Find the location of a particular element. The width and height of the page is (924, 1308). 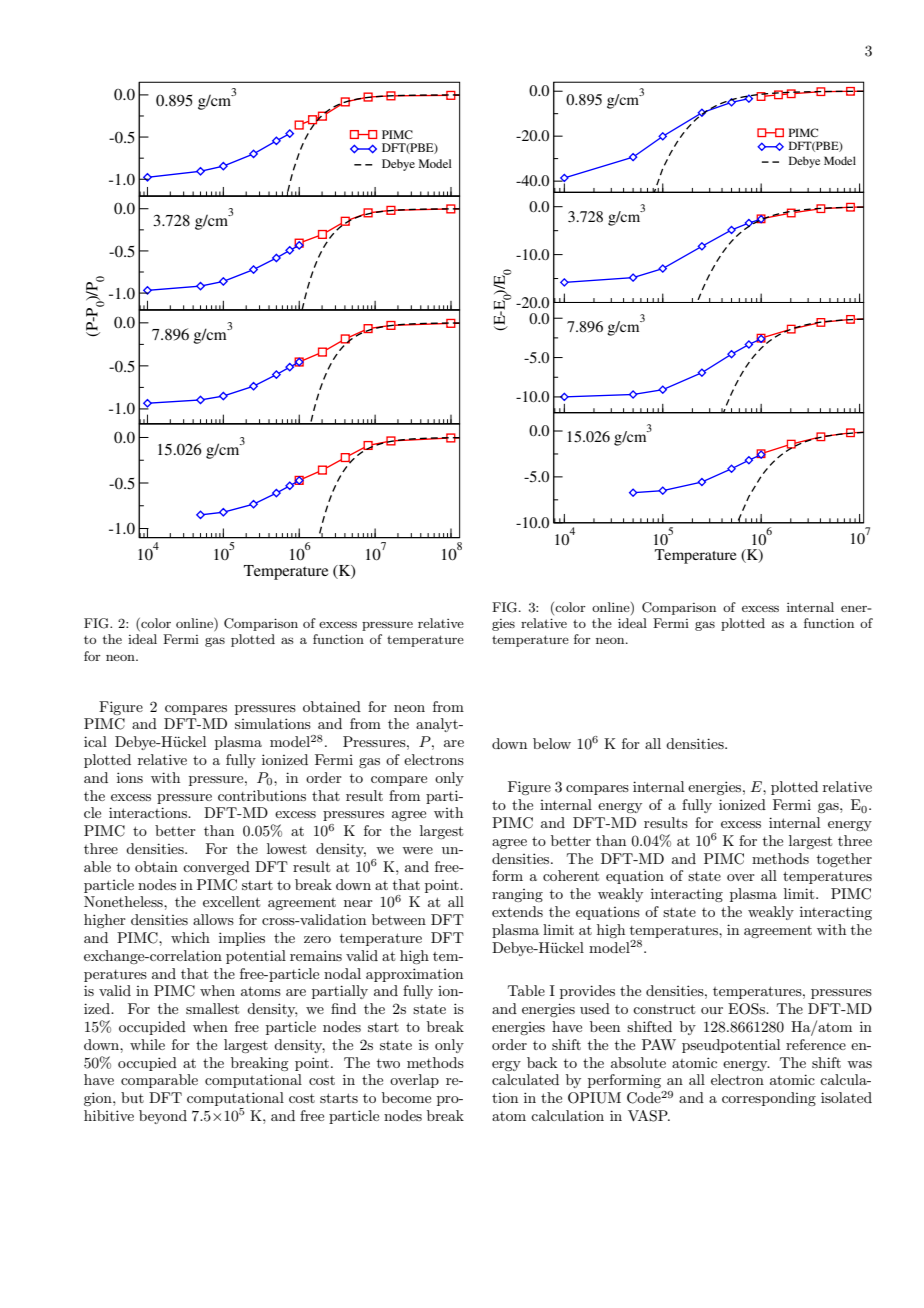

extends is located at coordinates (517, 911).
